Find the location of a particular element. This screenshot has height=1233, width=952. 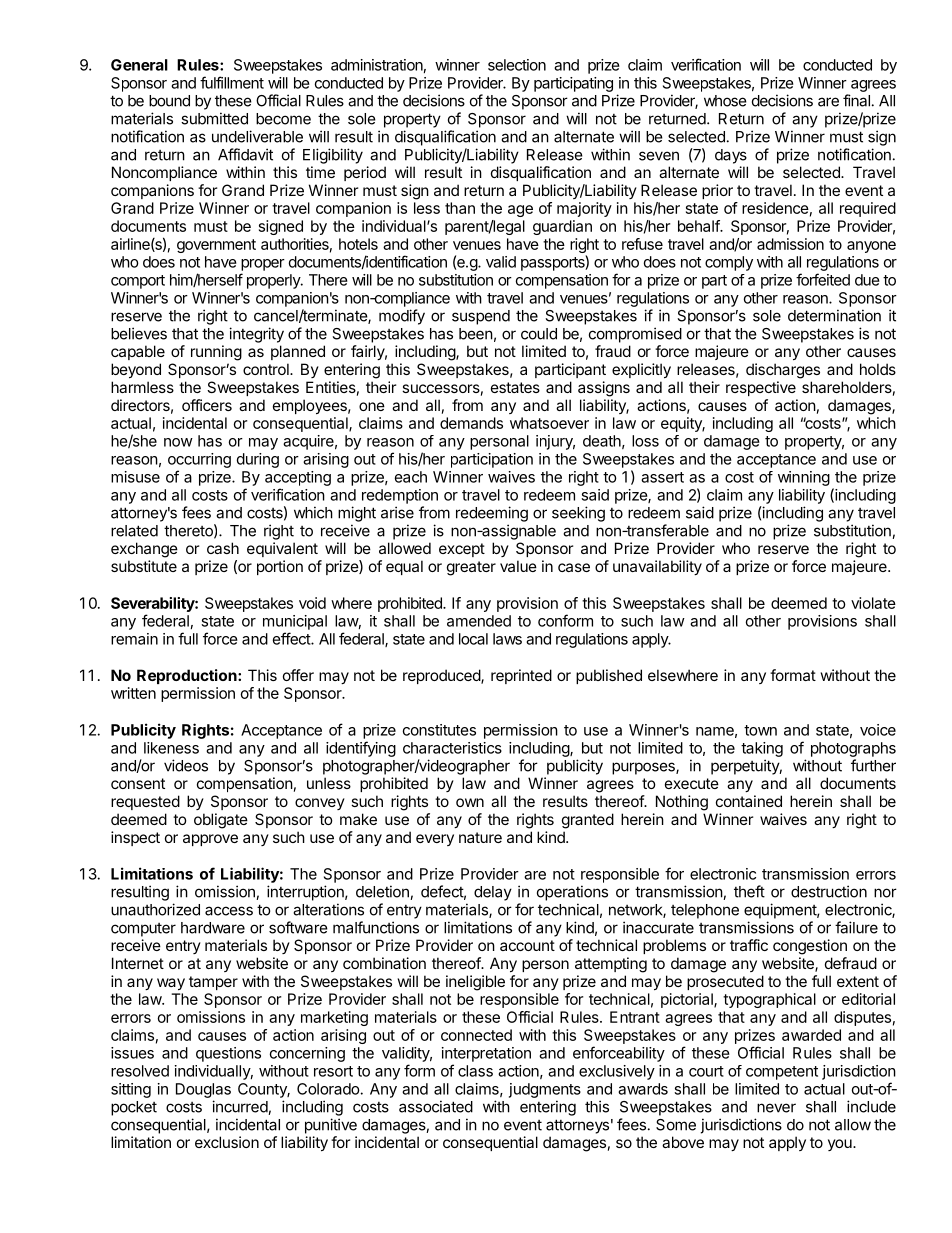

could is located at coordinates (539, 334).
